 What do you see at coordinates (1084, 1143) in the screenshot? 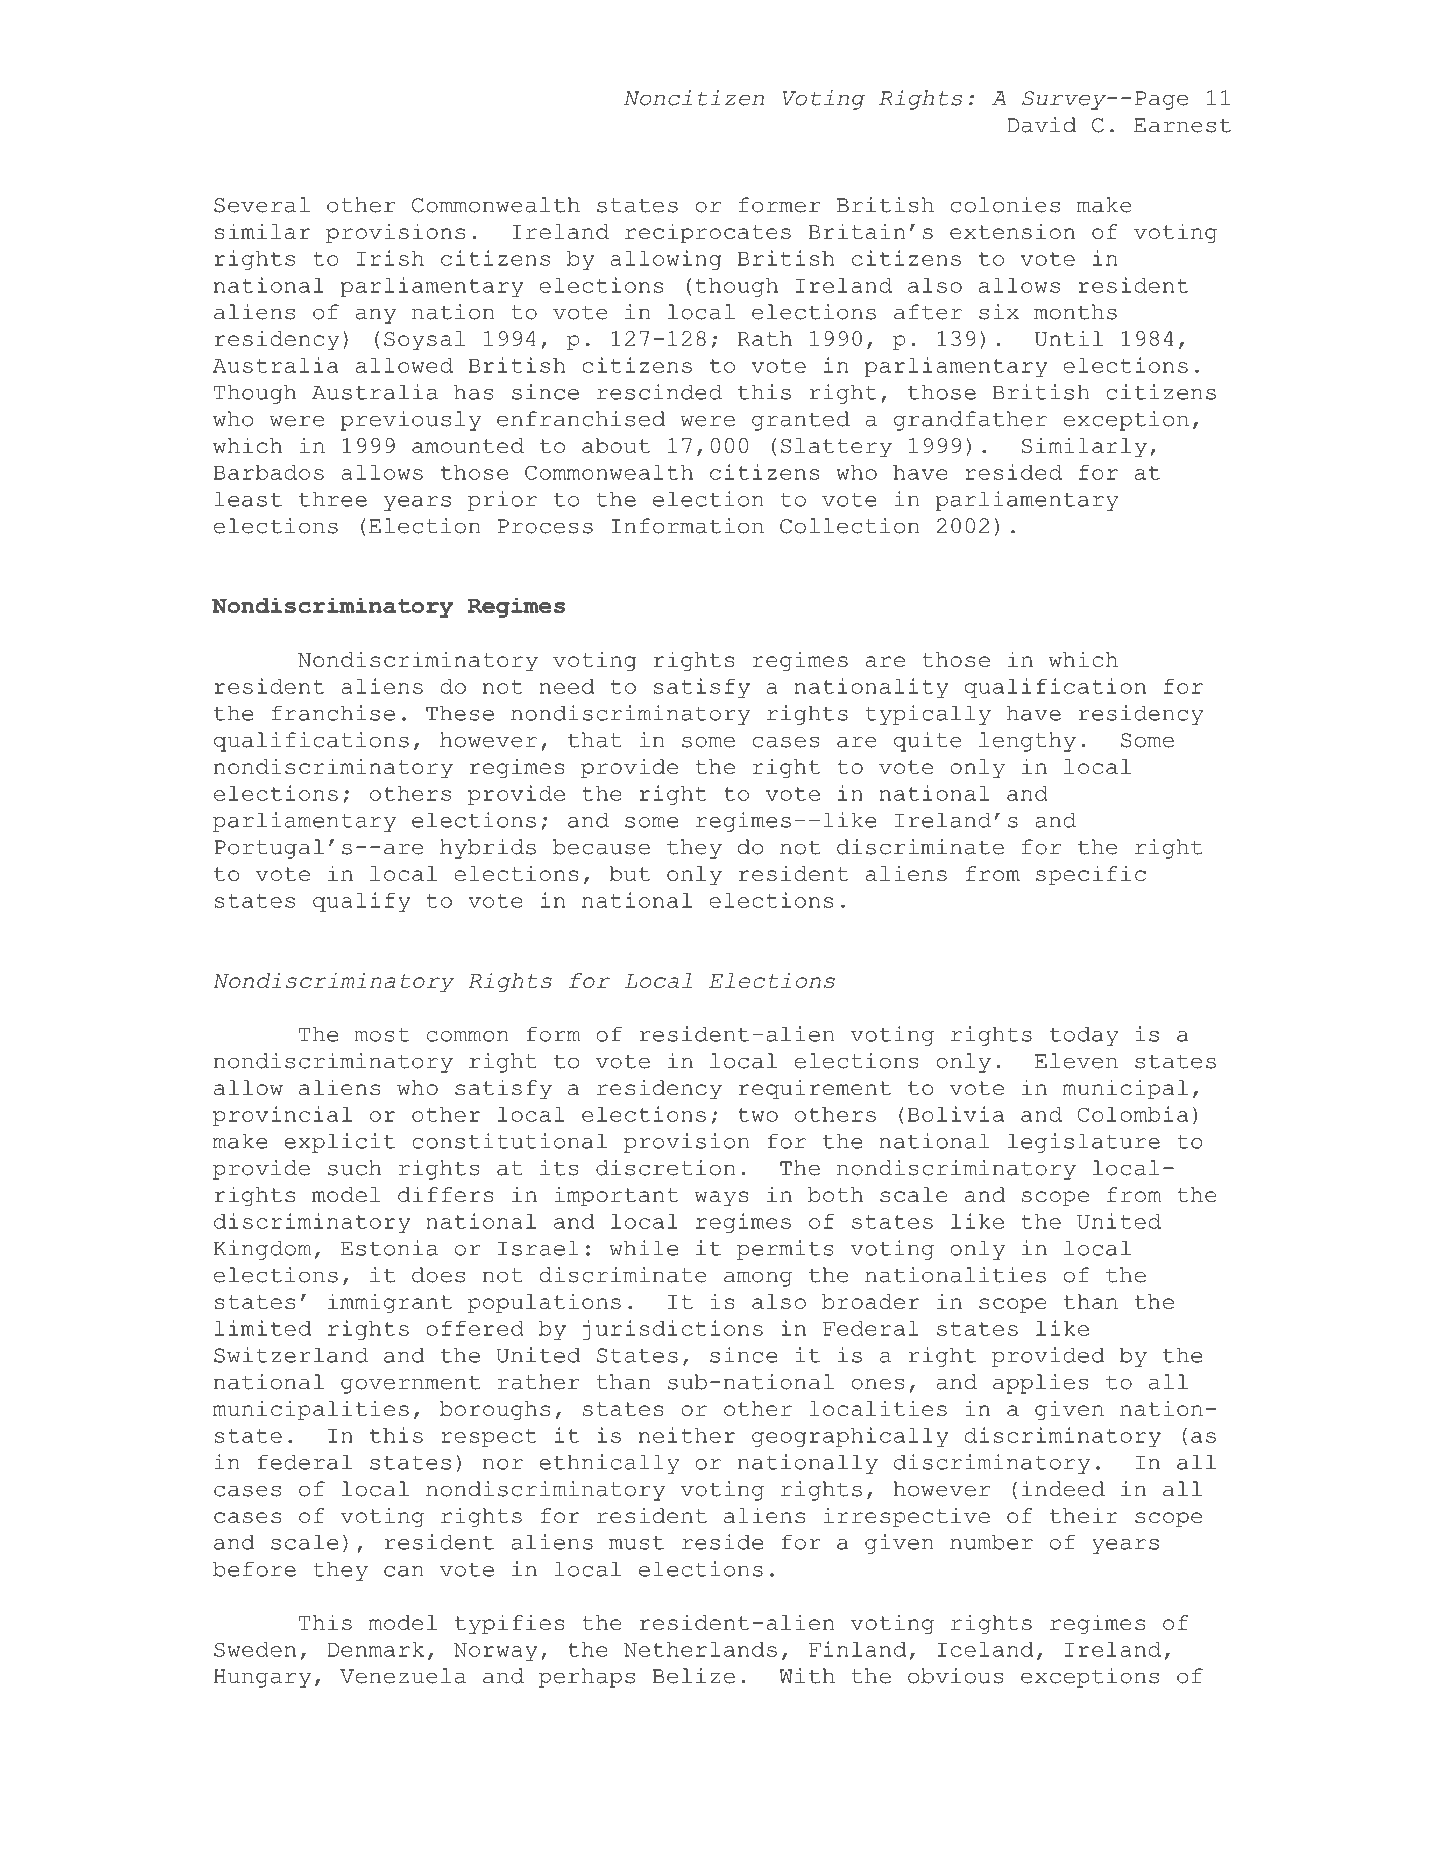
I see `legislature` at bounding box center [1084, 1143].
